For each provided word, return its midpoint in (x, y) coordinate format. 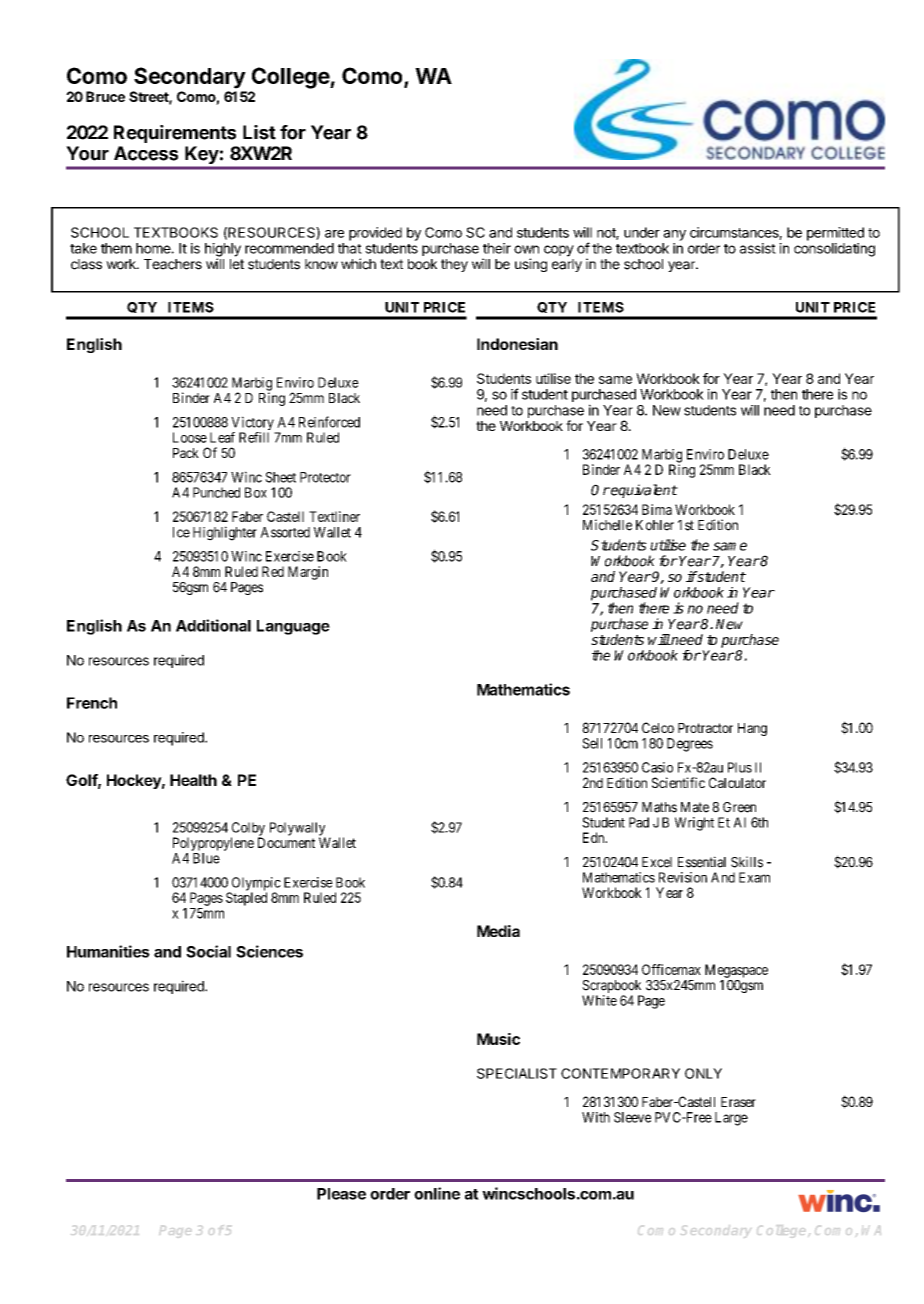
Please (341, 1194)
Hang (752, 729)
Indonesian (517, 344)
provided (375, 234)
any (674, 235)
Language (293, 627)
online (437, 1193)
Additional (213, 625)
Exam (754, 877)
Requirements (175, 134)
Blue (206, 858)
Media (498, 931)
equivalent (643, 491)
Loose (190, 437)
